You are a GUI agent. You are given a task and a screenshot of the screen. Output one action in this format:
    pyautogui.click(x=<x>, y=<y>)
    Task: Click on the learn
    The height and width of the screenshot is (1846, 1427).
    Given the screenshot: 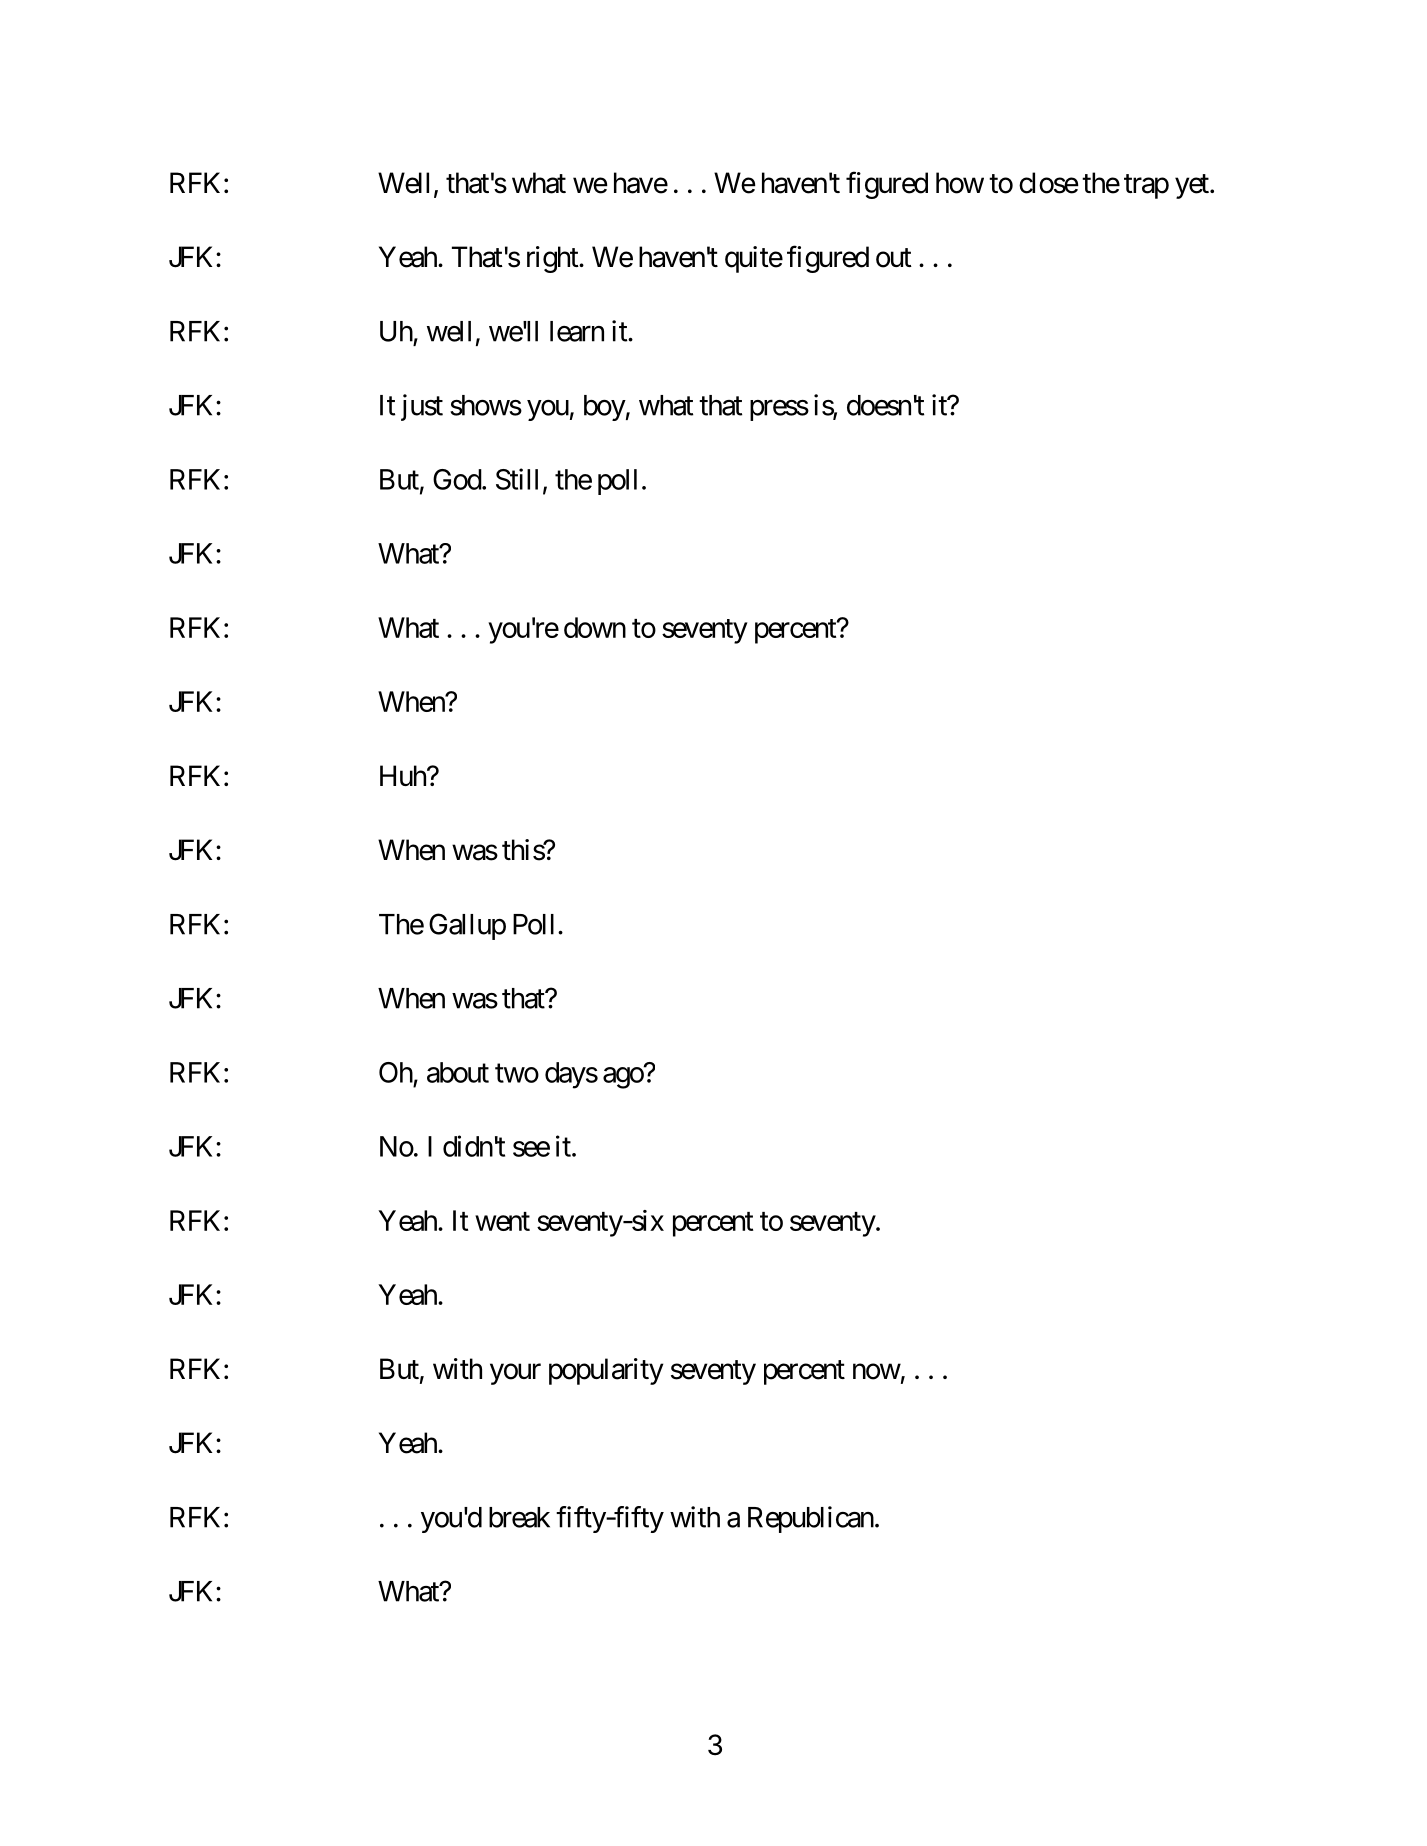 What is the action you would take?
    pyautogui.click(x=577, y=331)
